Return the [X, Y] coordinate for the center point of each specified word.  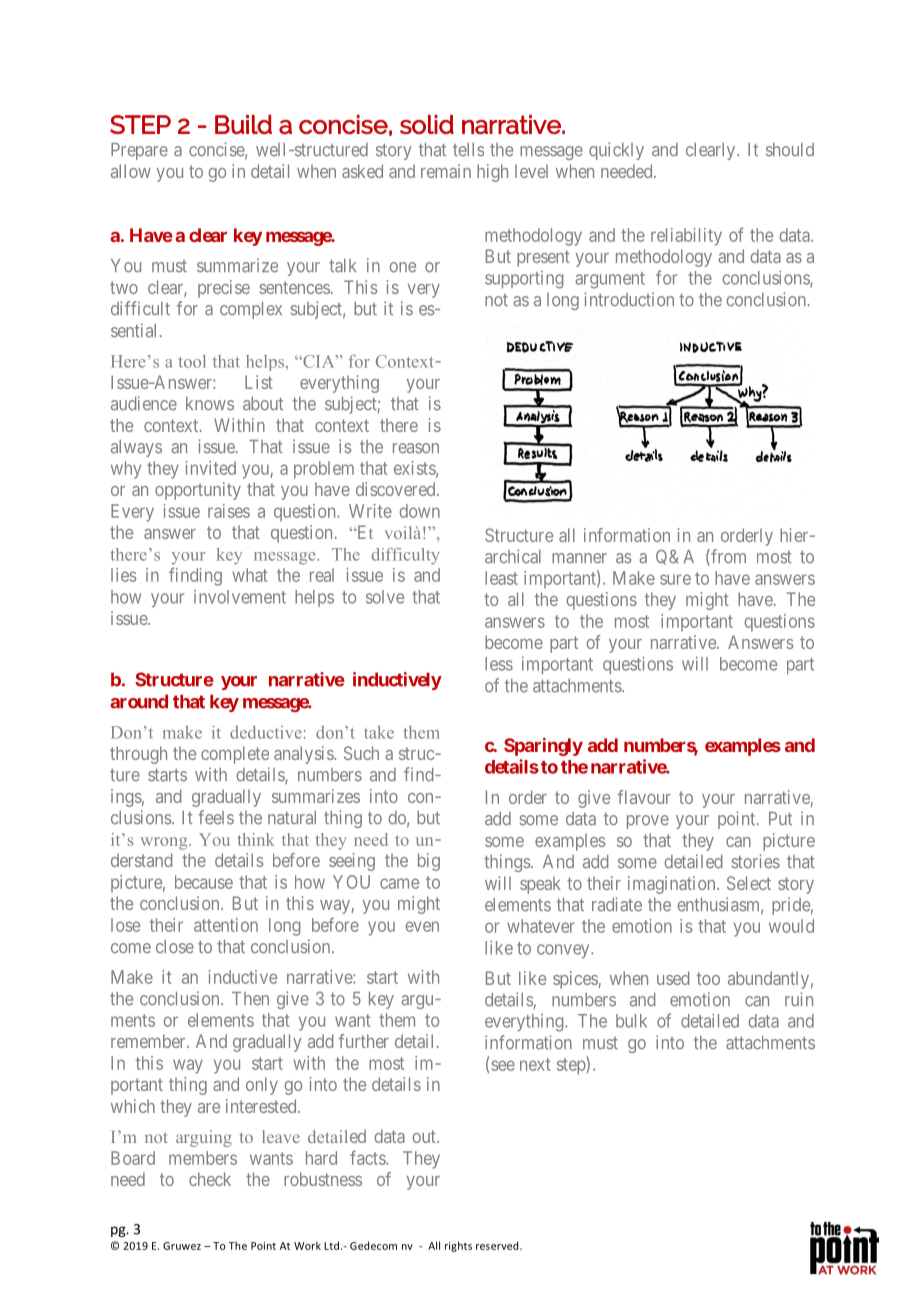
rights [458, 1246]
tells [468, 150]
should [790, 150]
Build [243, 124]
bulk [631, 1021]
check [210, 1179]
